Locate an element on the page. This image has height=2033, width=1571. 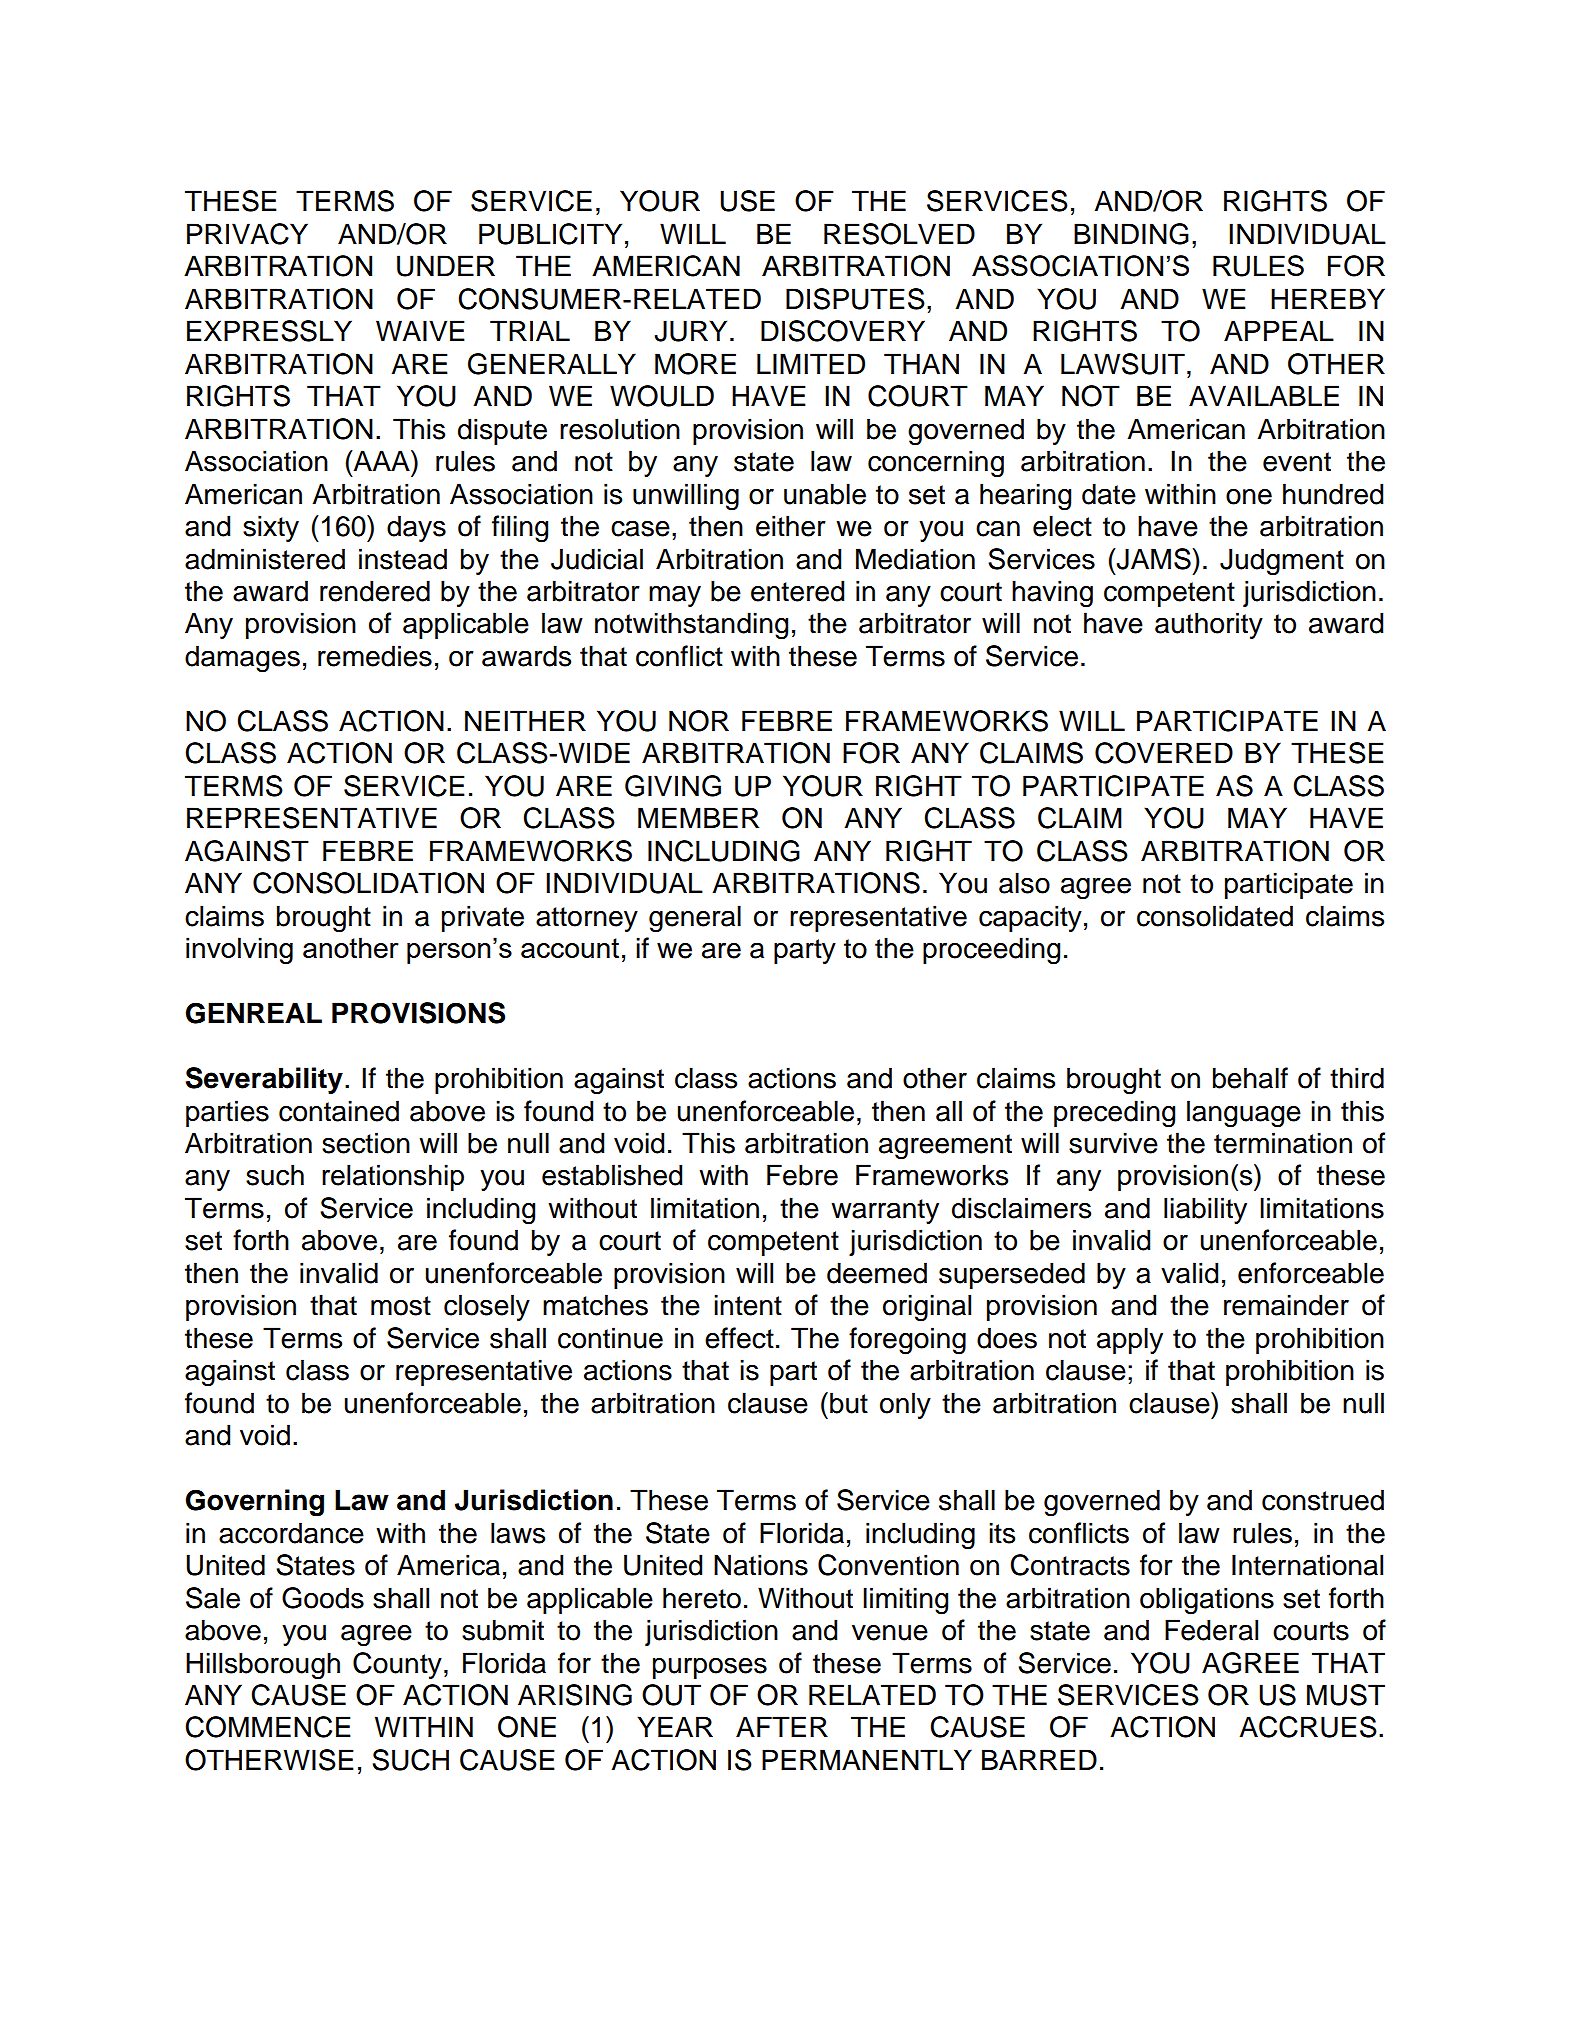
COVERED is located at coordinates (1164, 753).
